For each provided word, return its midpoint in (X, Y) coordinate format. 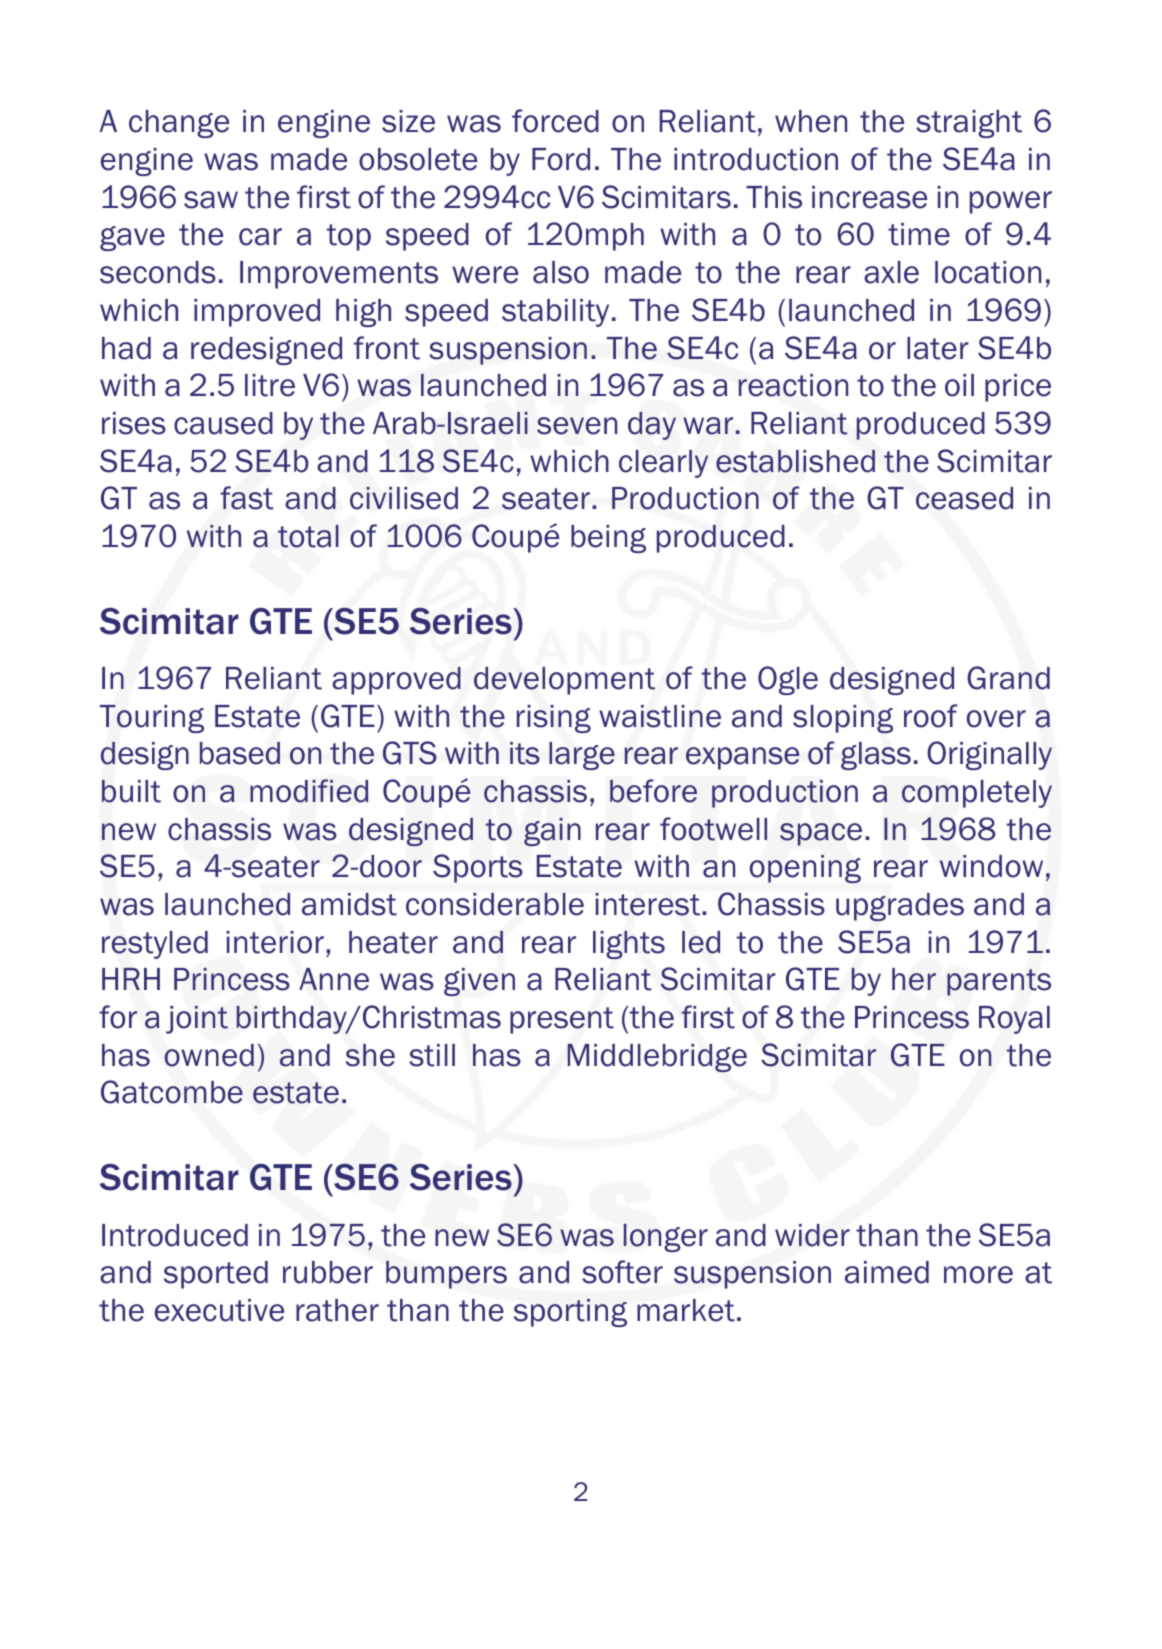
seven (577, 426)
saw (211, 200)
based (240, 753)
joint (197, 1020)
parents (999, 982)
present (562, 1020)
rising (554, 719)
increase (869, 197)
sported (216, 1275)
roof (931, 716)
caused (223, 423)
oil (959, 385)
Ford (561, 159)
